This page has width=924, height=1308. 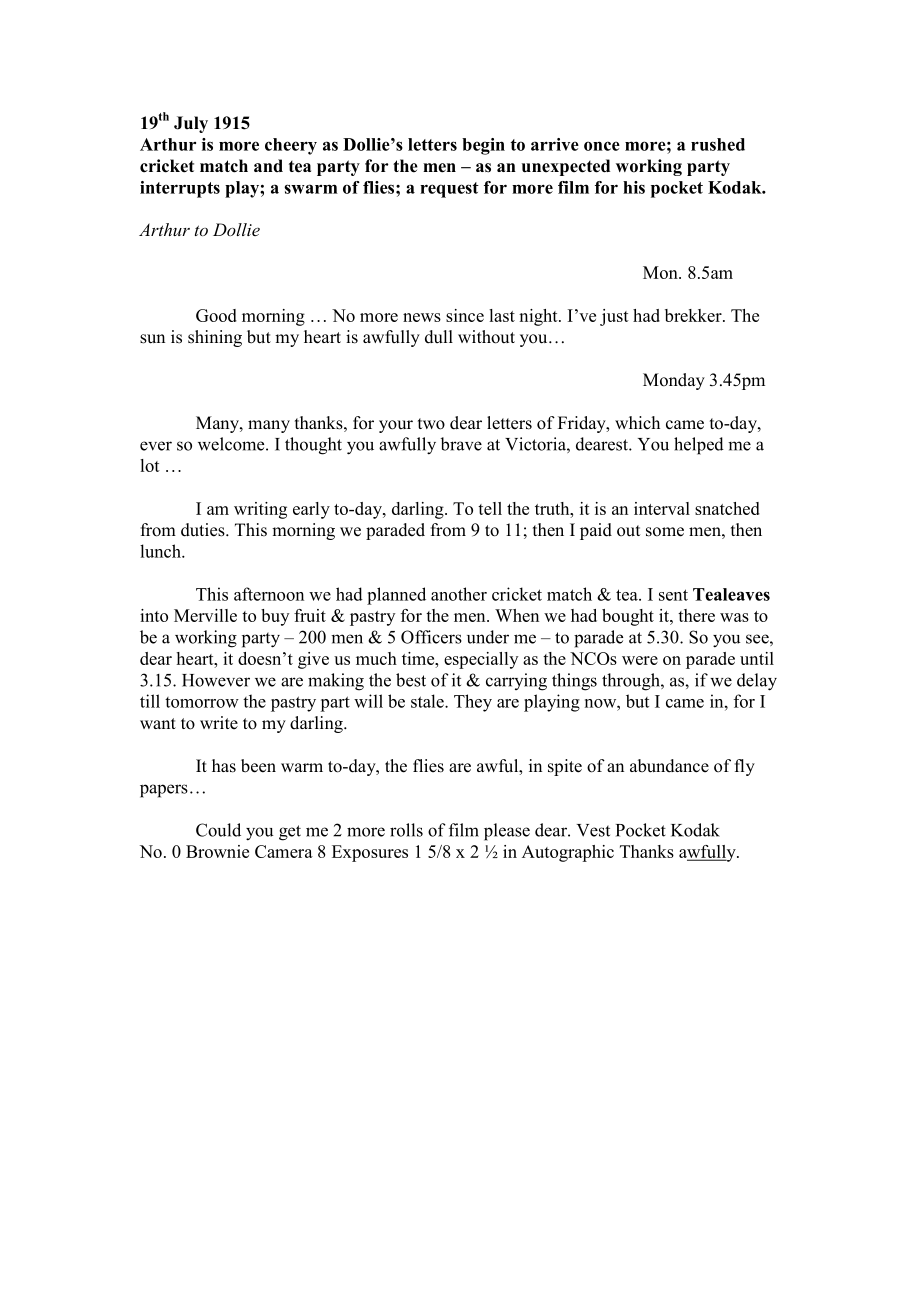 What do you see at coordinates (218, 830) in the page?
I see `Could` at bounding box center [218, 830].
